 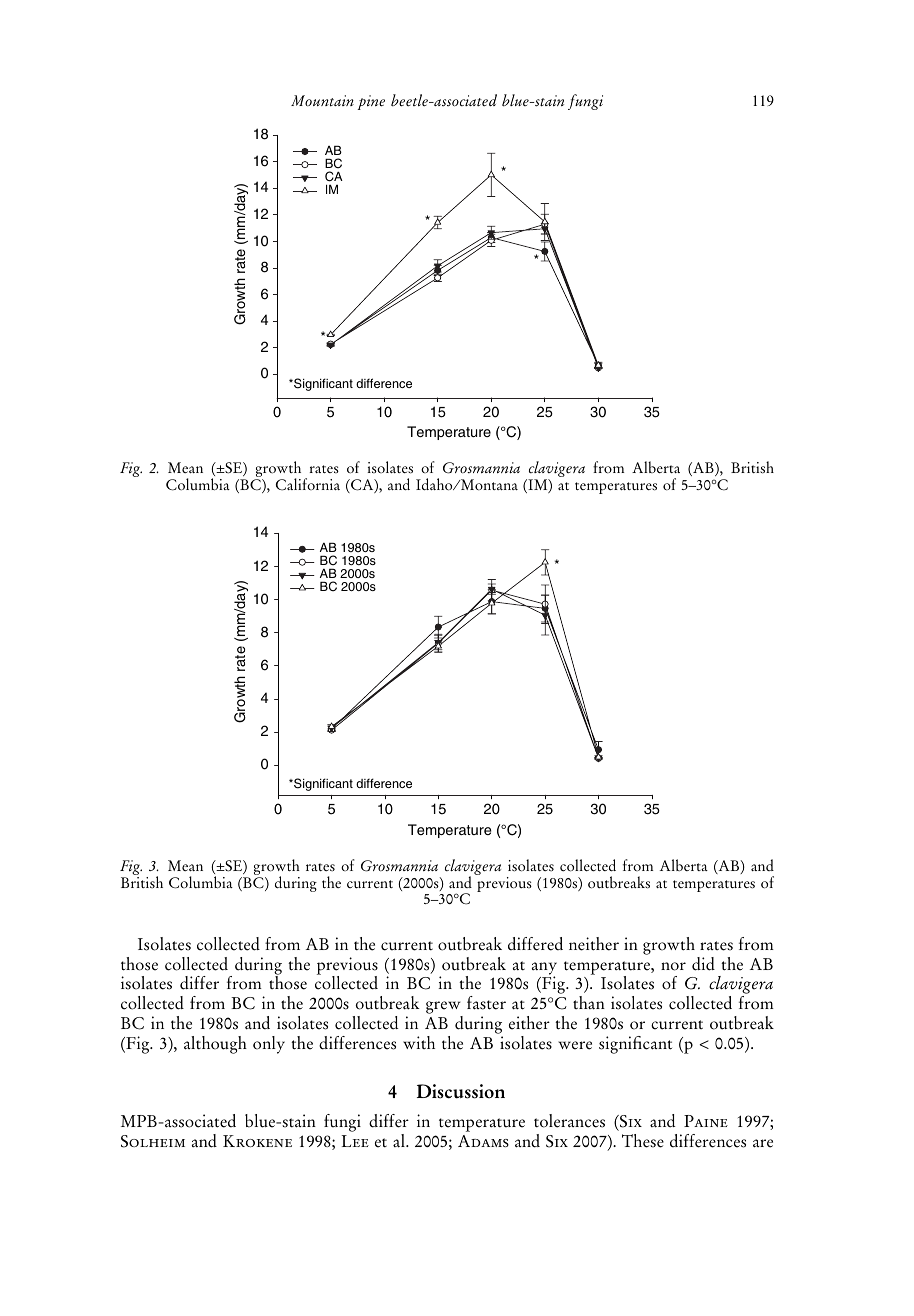 I want to click on Montana, so click(x=488, y=485).
